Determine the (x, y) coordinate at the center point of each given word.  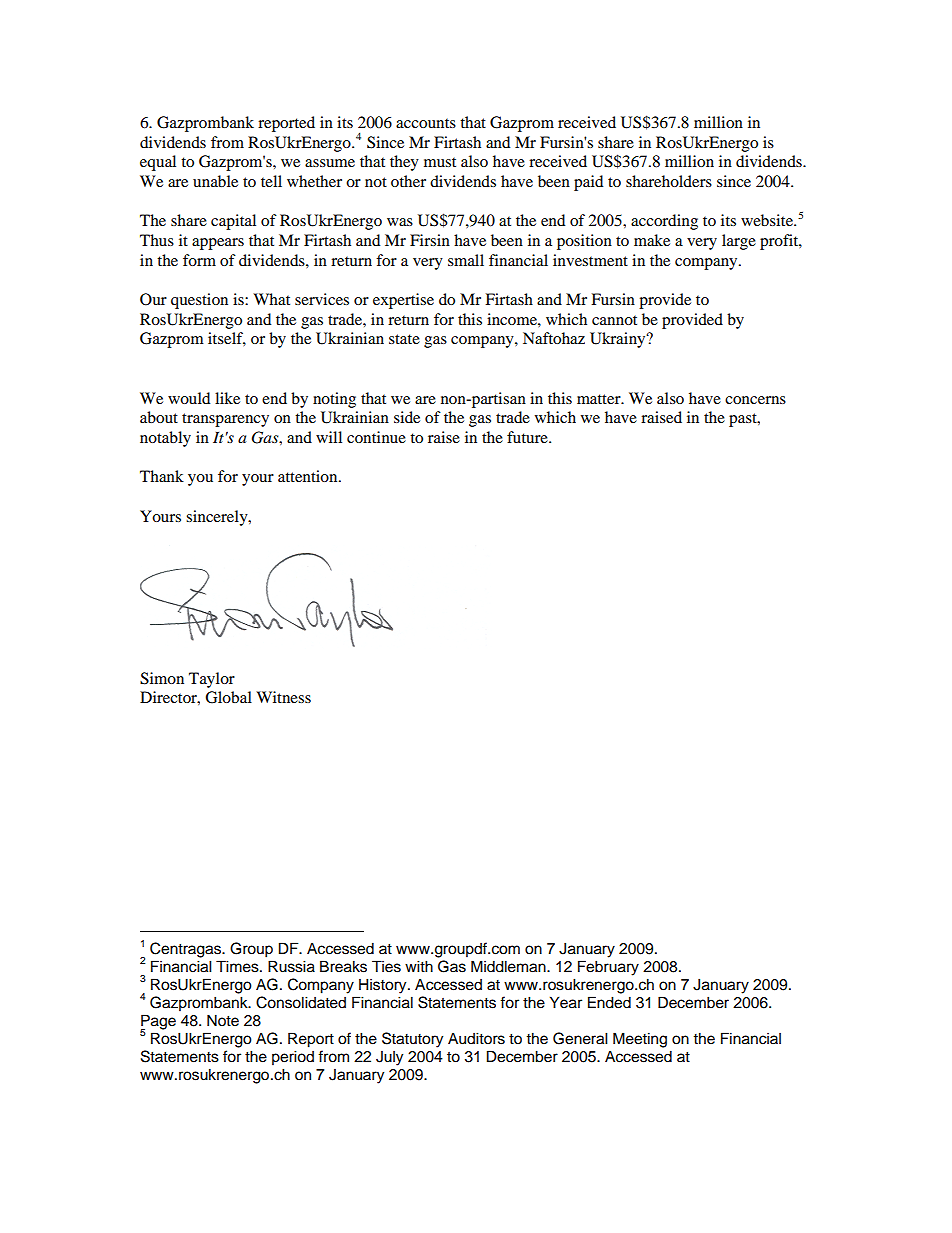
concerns (755, 400)
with (419, 966)
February (608, 968)
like (227, 398)
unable (215, 181)
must (440, 162)
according (664, 222)
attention (309, 476)
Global (228, 697)
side (407, 417)
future (528, 437)
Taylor (212, 680)
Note (223, 1020)
